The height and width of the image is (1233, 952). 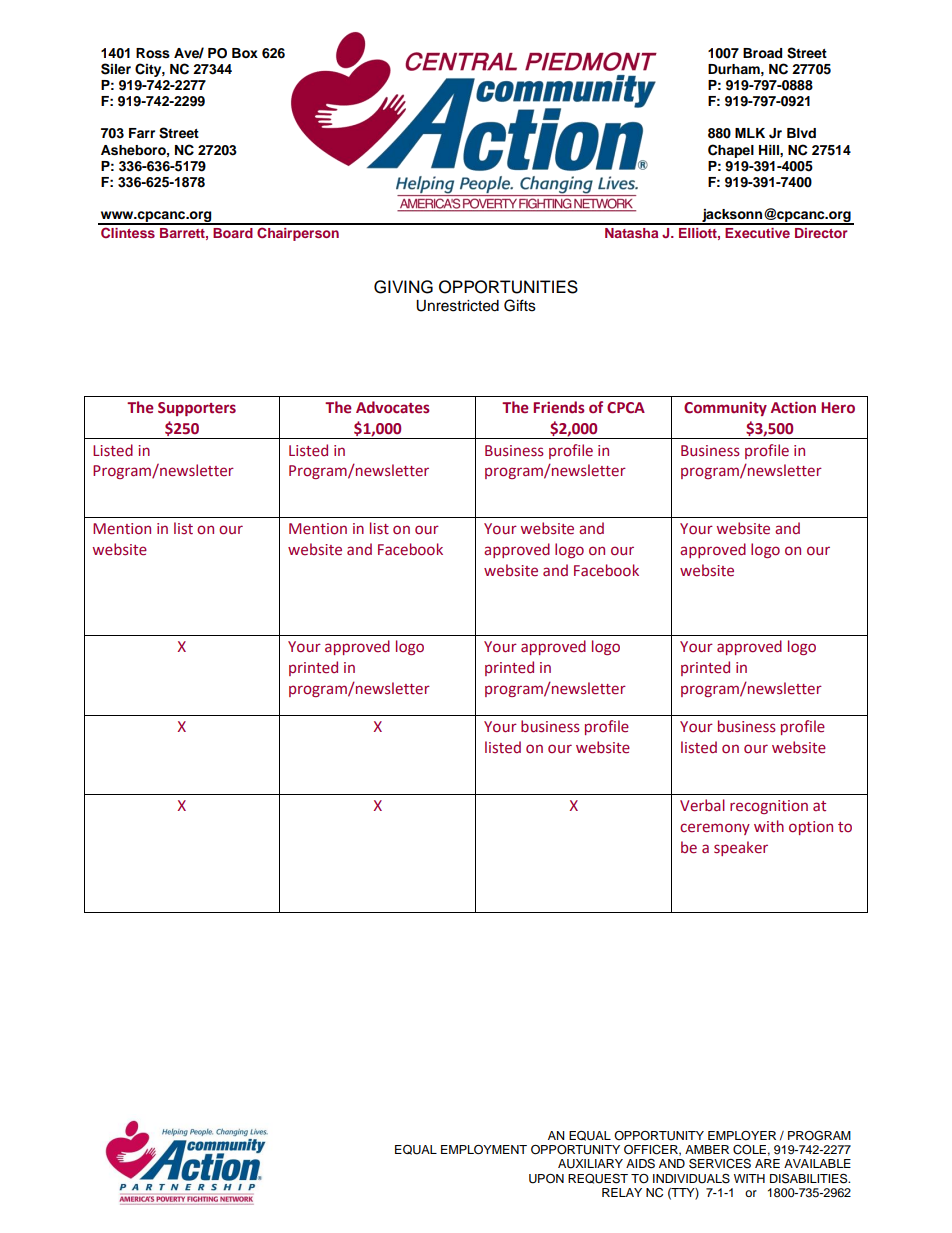 What do you see at coordinates (559, 407) in the image?
I see `Friends` at bounding box center [559, 407].
